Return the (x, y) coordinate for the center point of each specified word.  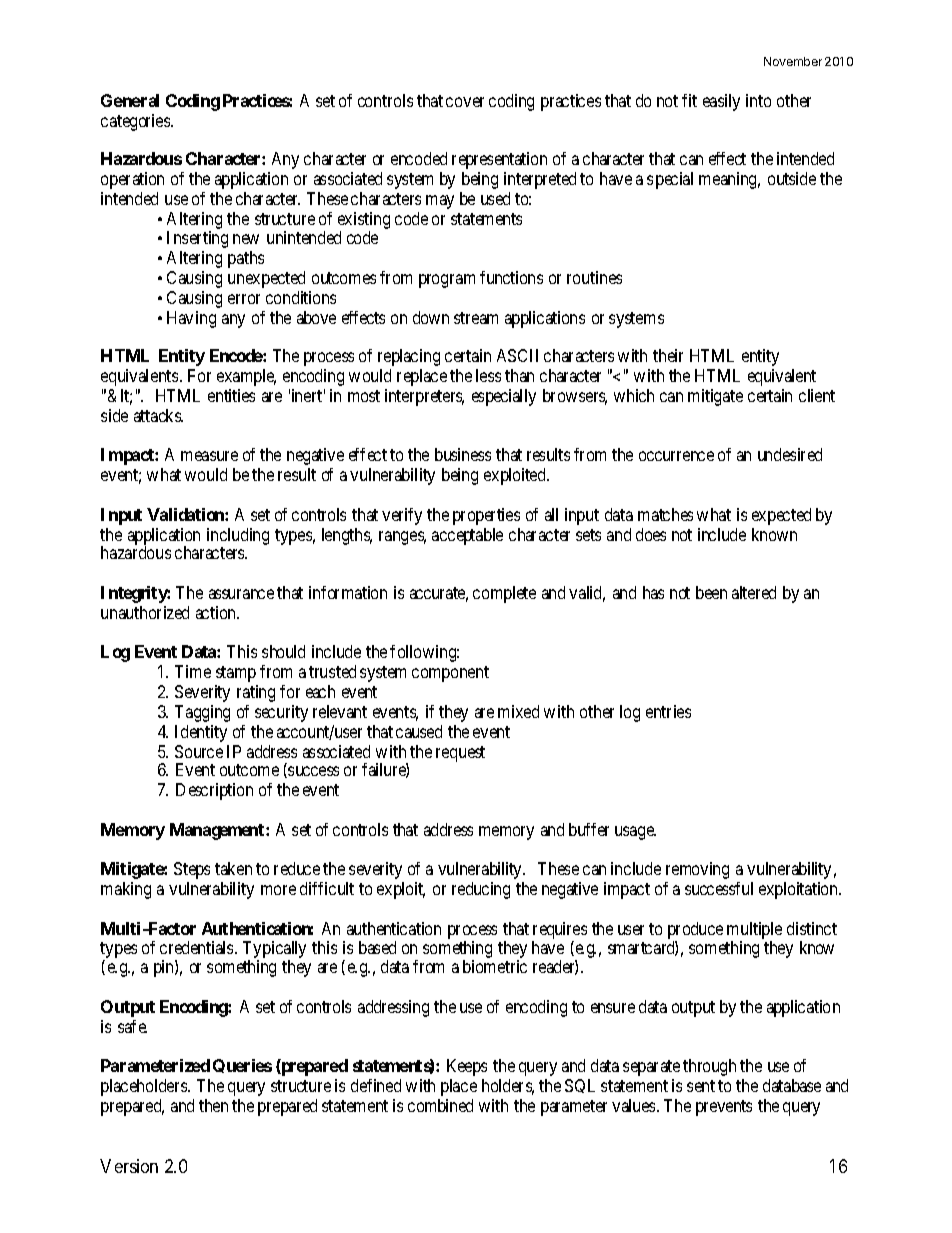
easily (721, 102)
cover (465, 102)
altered (754, 592)
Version (129, 1166)
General (130, 100)
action (217, 612)
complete (504, 594)
